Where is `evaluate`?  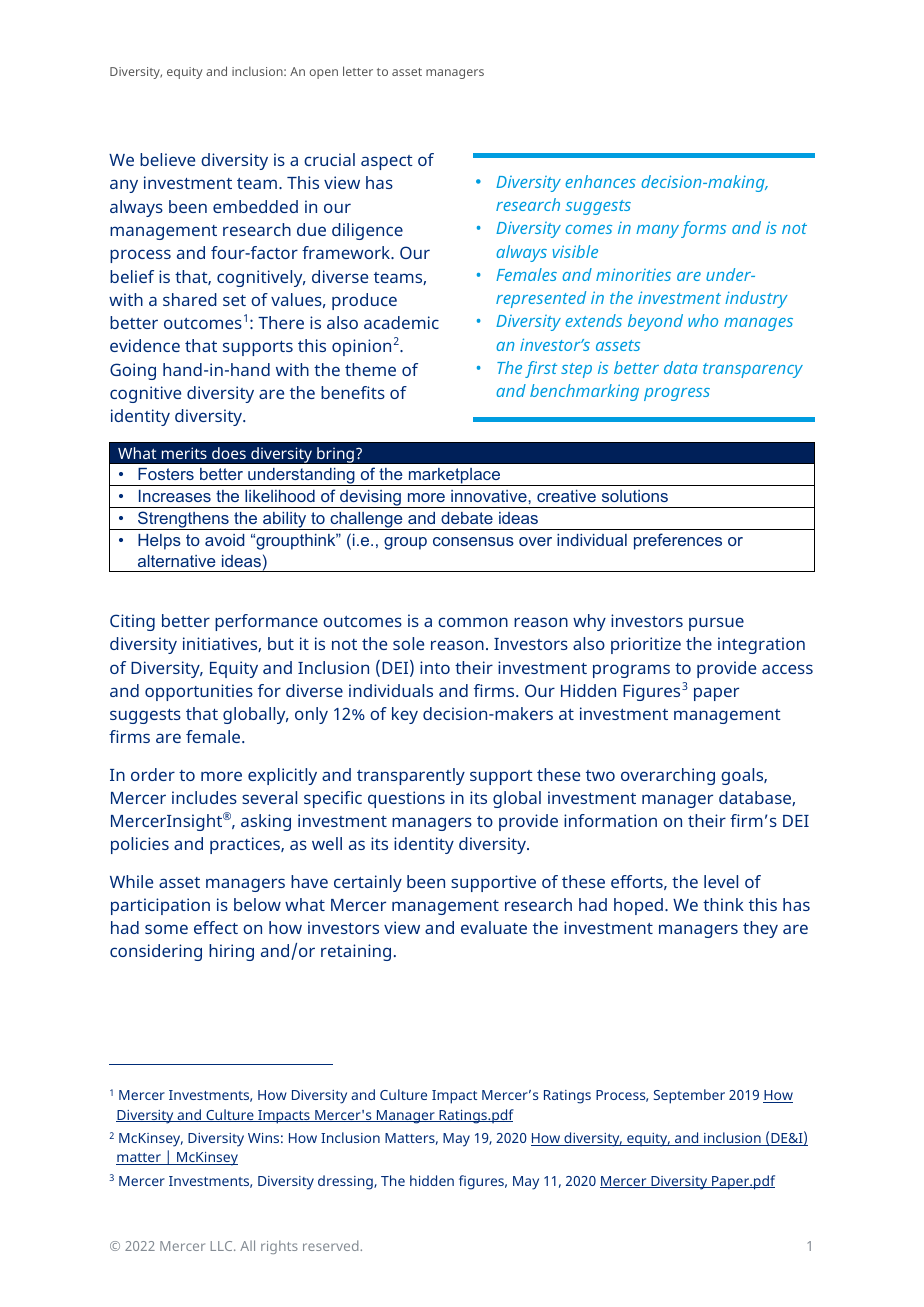
evaluate is located at coordinates (494, 927).
